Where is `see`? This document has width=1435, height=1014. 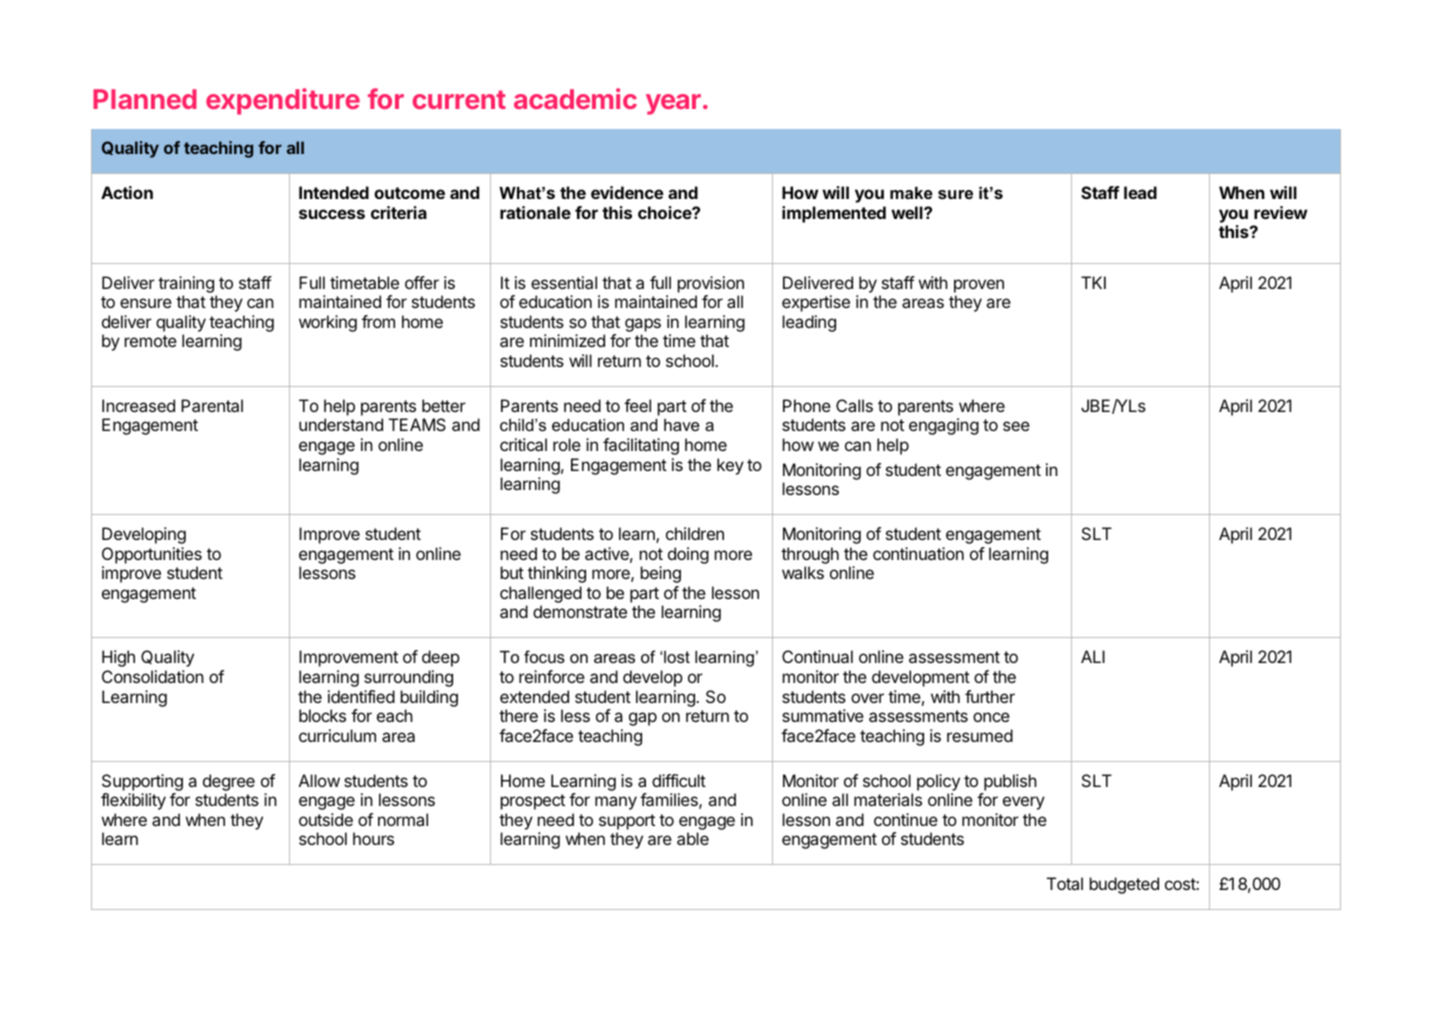 see is located at coordinates (1016, 426).
